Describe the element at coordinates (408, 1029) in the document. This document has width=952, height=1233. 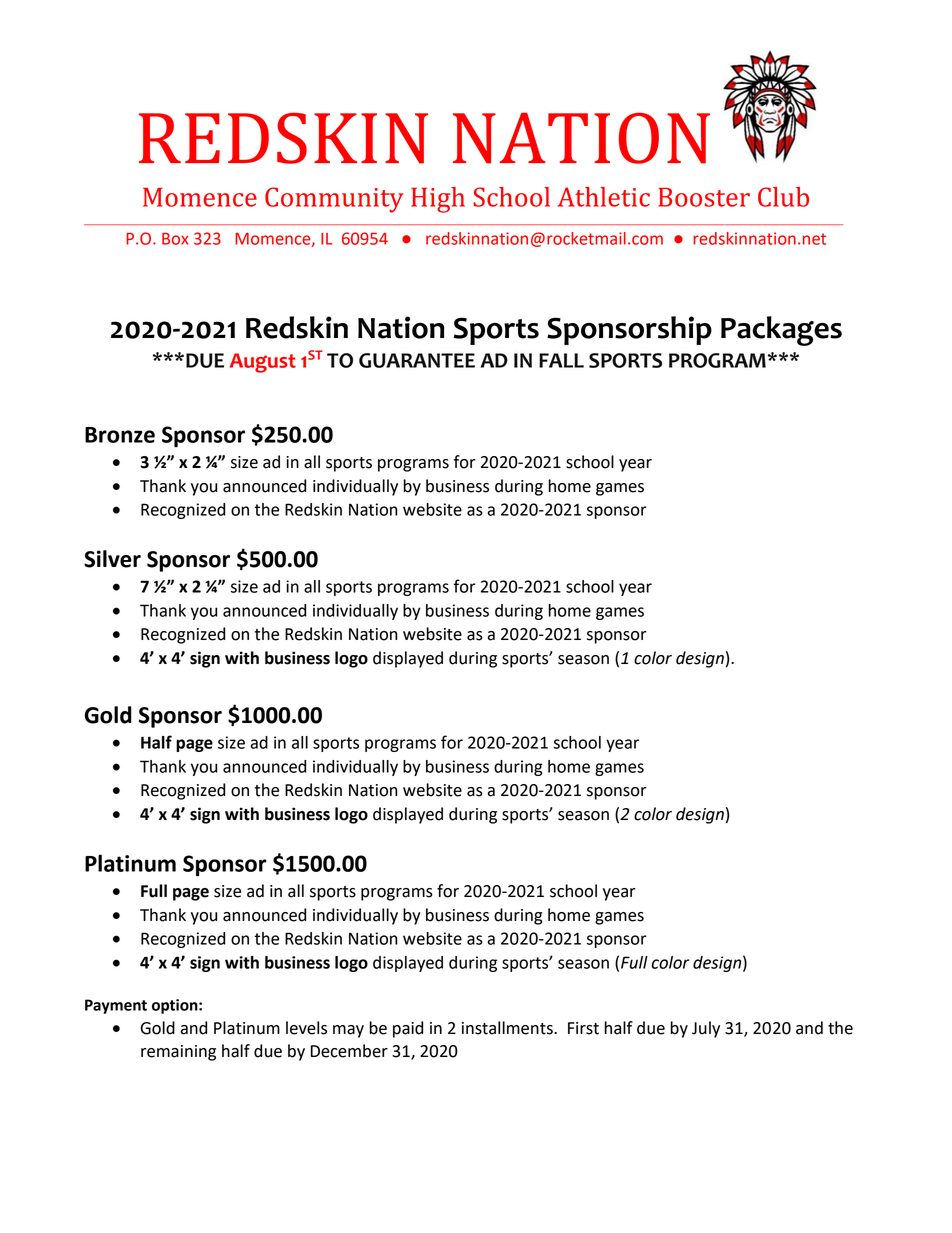
I see `paid` at that location.
